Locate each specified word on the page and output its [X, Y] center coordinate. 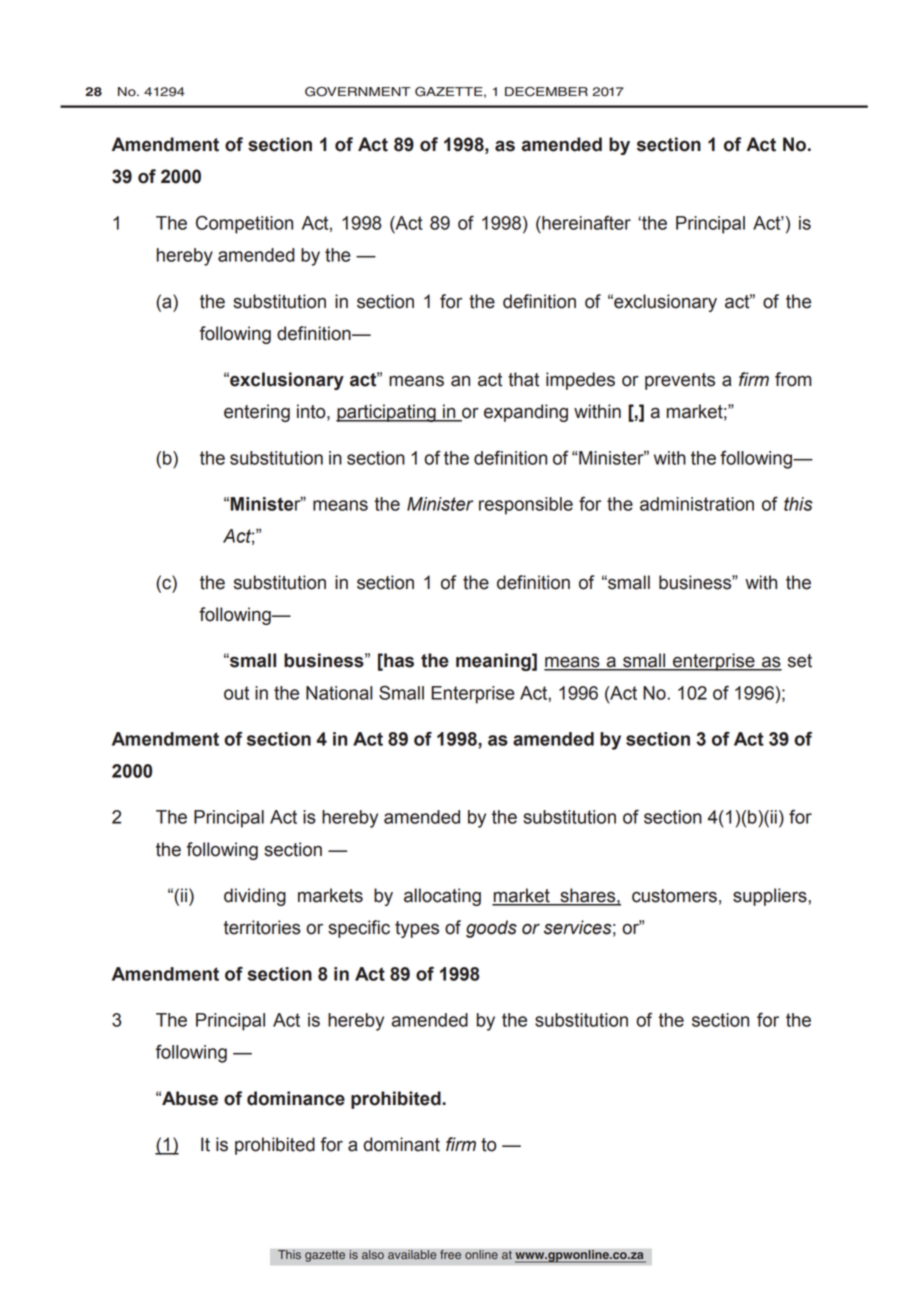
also [373, 1255]
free [450, 1255]
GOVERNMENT [358, 91]
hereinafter [585, 223]
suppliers [770, 897]
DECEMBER [546, 92]
